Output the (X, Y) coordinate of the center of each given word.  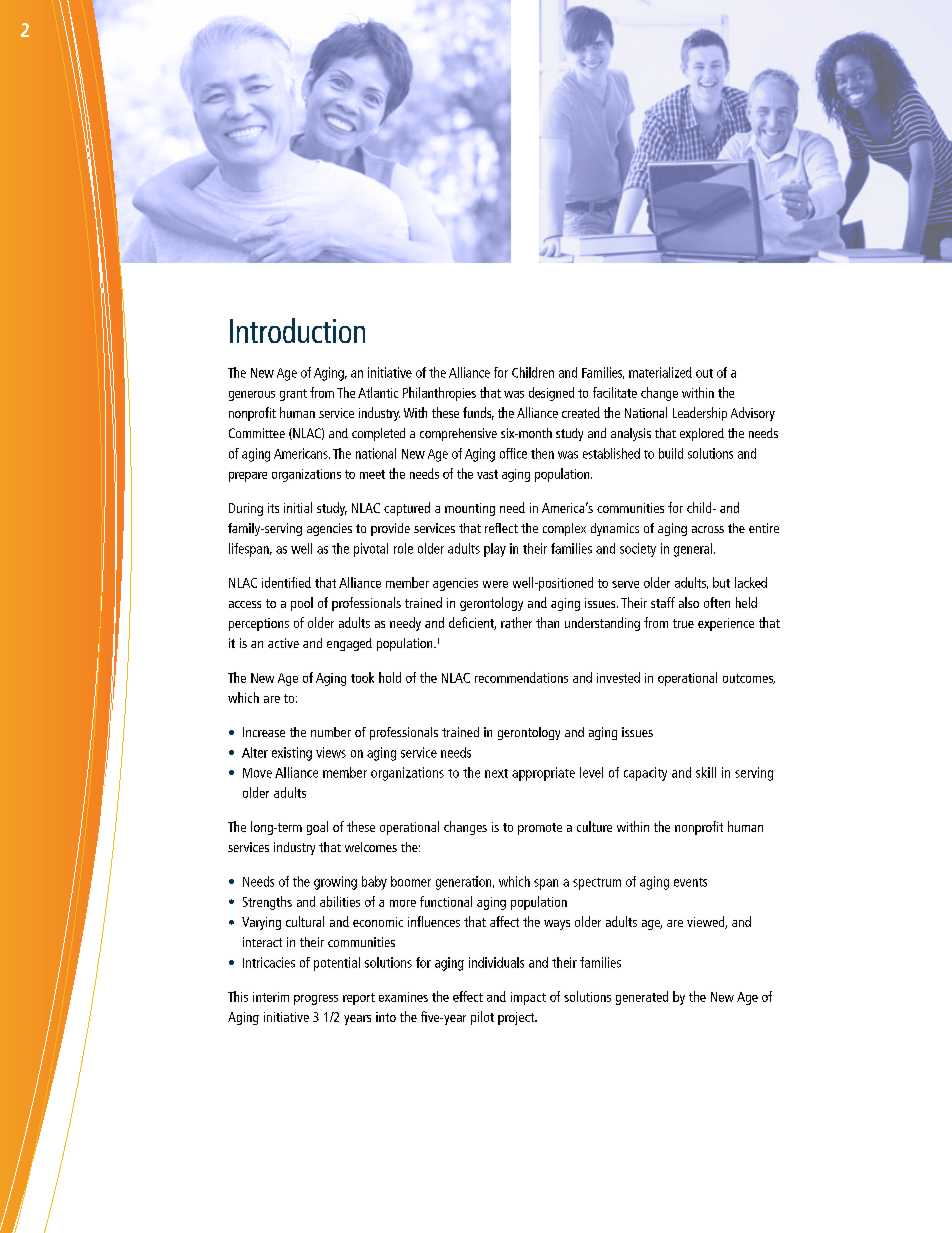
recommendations (521, 677)
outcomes (749, 679)
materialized (660, 372)
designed (551, 394)
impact (528, 998)
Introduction (297, 330)
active (283, 643)
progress (316, 1000)
